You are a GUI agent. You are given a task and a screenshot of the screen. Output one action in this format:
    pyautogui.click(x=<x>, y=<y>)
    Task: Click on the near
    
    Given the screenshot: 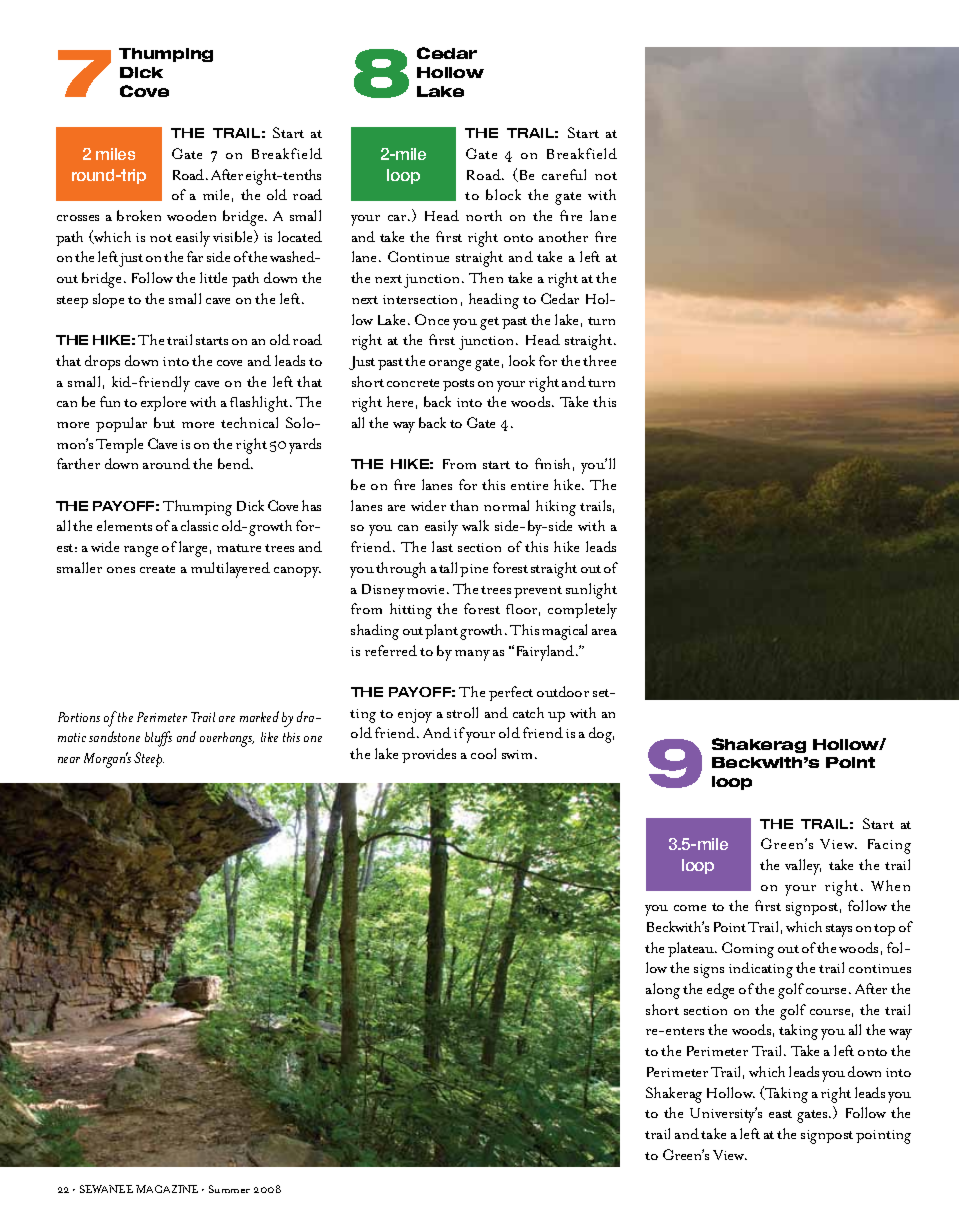 What is the action you would take?
    pyautogui.click(x=69, y=760)
